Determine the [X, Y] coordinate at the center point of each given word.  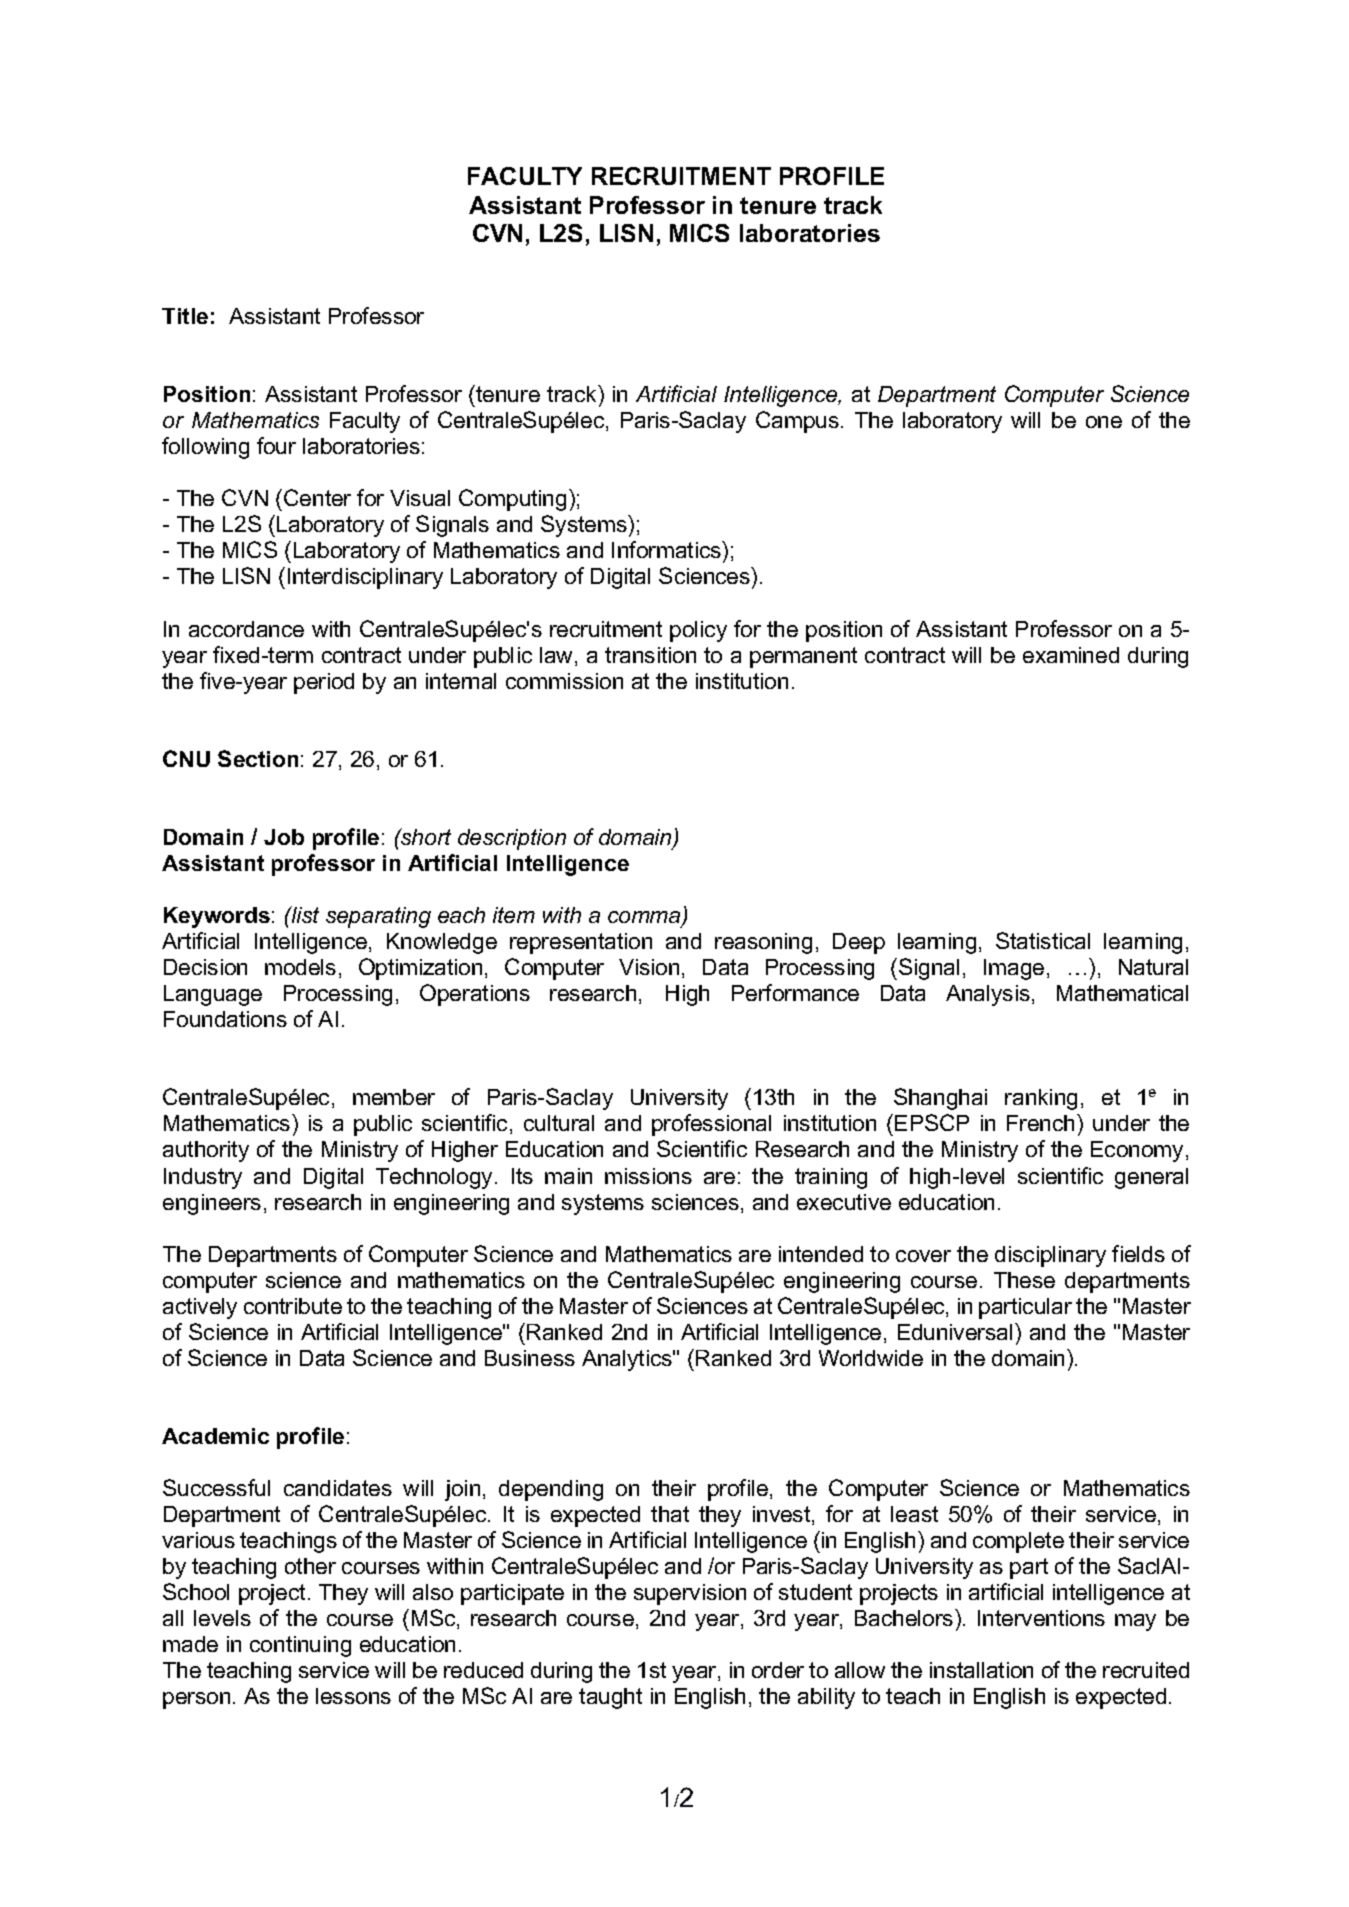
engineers [212, 1204]
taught [610, 1698]
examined [1071, 655]
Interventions [1041, 1618]
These [1024, 1280]
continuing [300, 1646]
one [1104, 422]
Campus [797, 422]
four [276, 445]
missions [648, 1176]
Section [258, 758]
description [512, 839]
